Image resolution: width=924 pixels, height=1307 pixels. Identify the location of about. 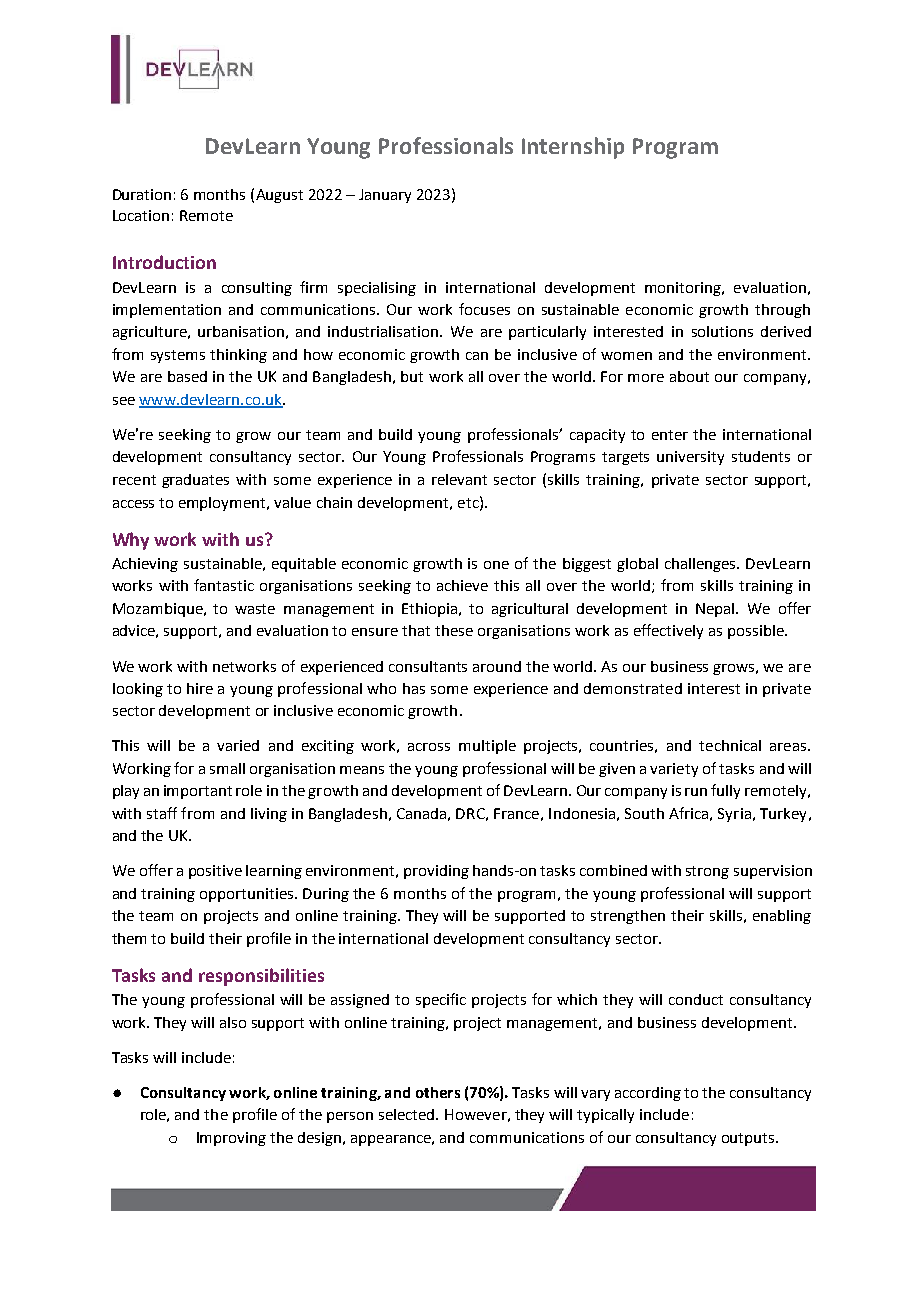
(689, 376).
